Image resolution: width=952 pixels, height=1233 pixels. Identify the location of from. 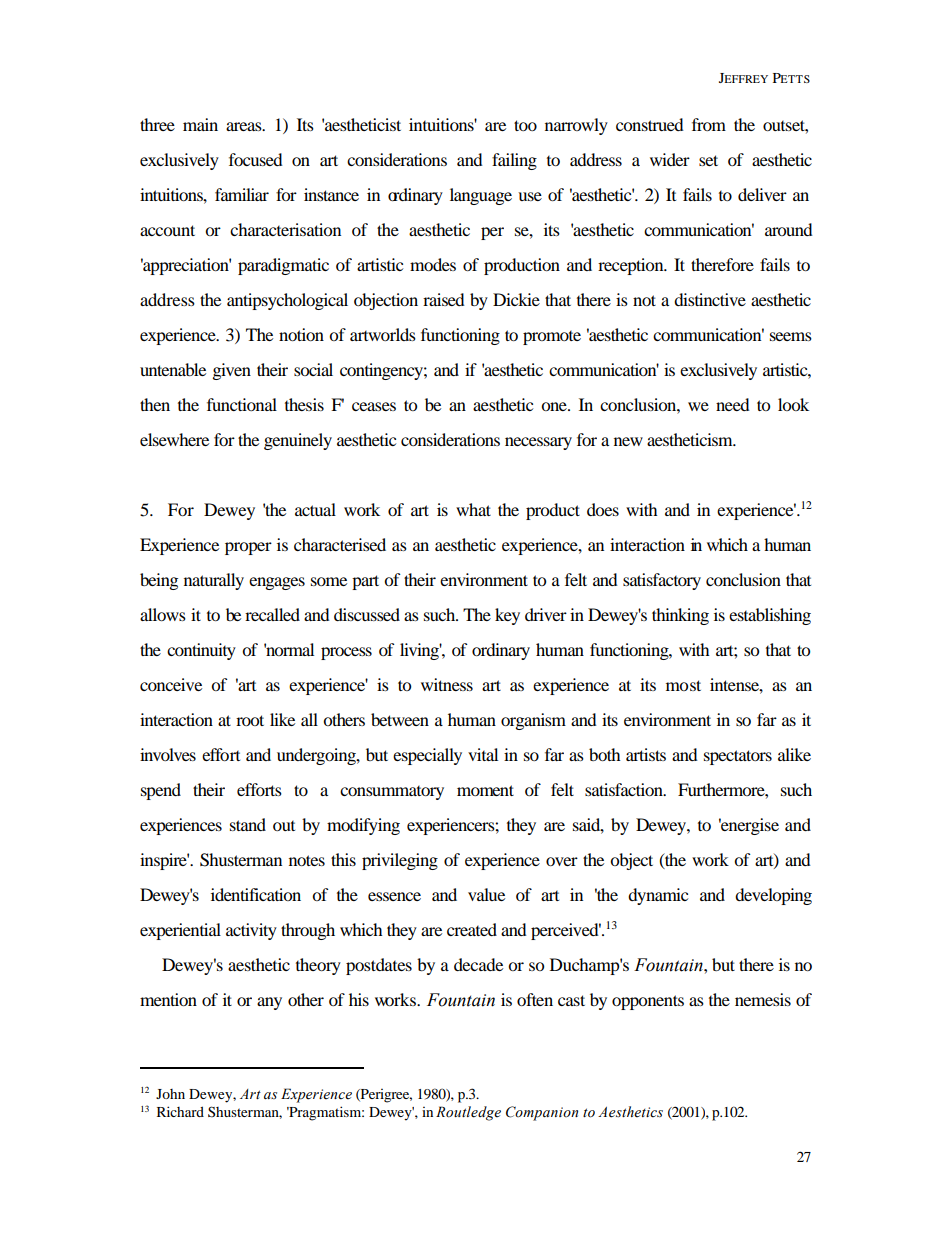
(709, 124).
